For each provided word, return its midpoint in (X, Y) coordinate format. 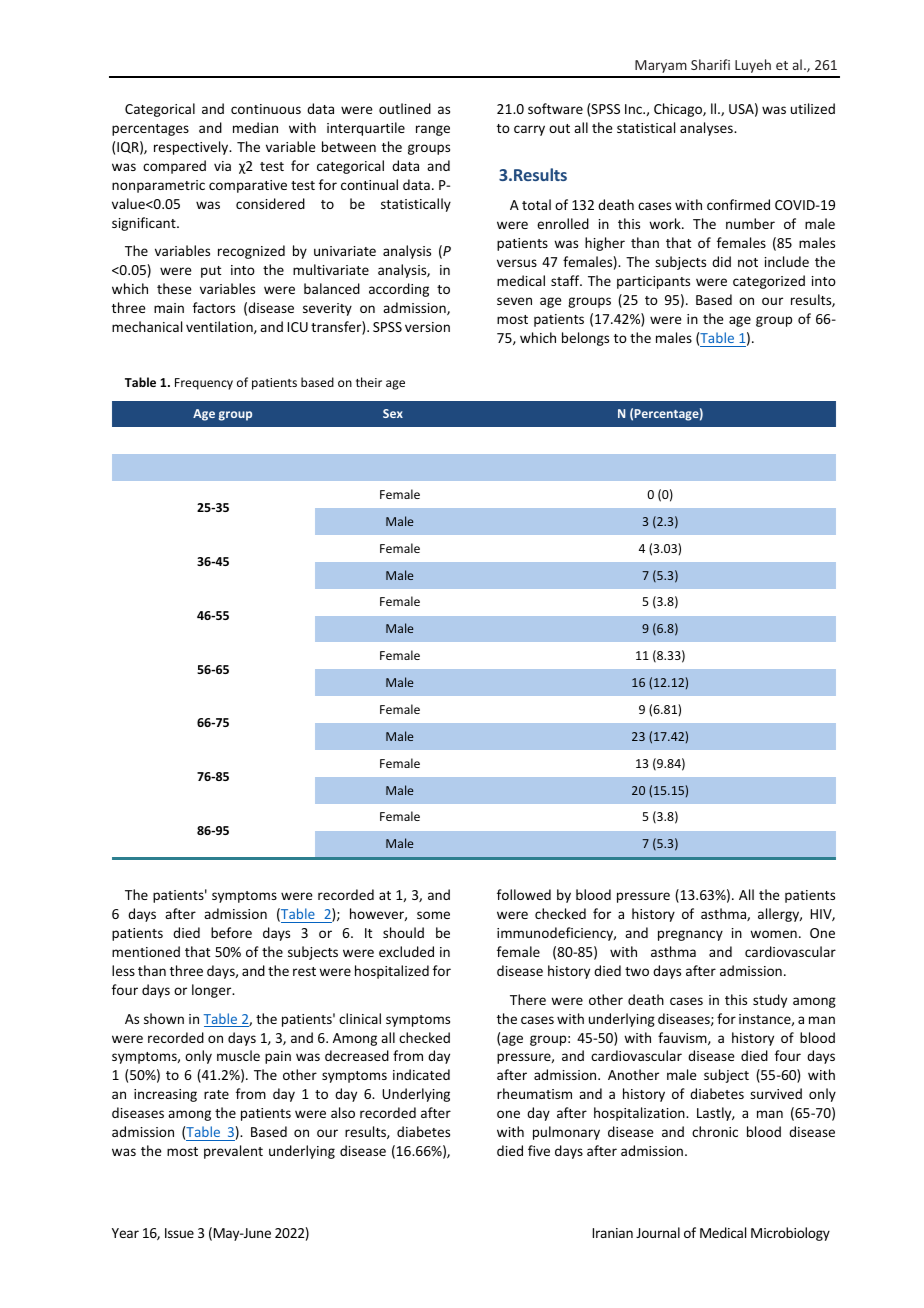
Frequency (204, 384)
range (433, 130)
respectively (192, 148)
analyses (707, 129)
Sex (393, 413)
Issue (179, 1233)
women (773, 934)
